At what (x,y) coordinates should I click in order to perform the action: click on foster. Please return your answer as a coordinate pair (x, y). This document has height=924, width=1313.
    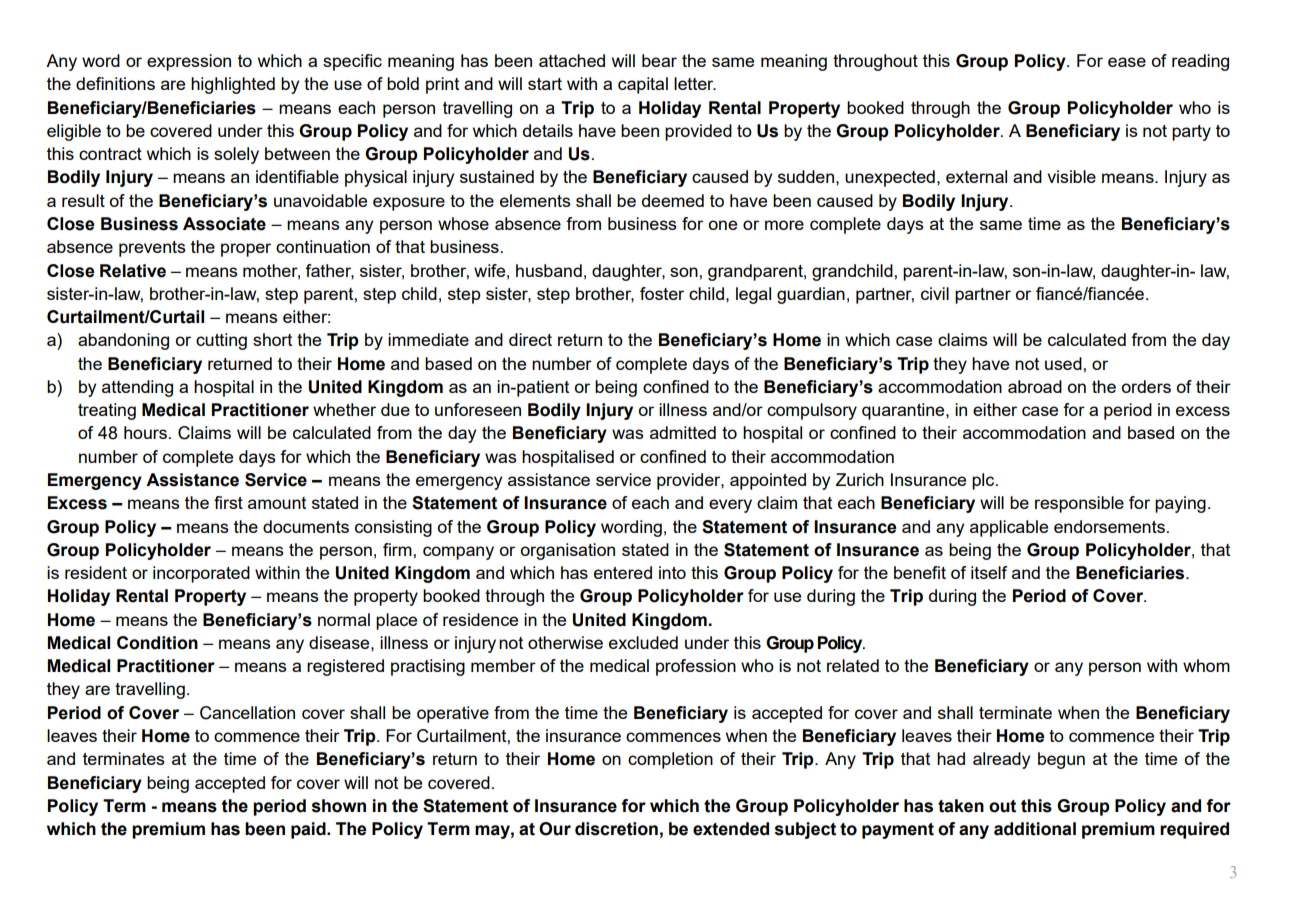
    Looking at the image, I should click on (662, 293).
